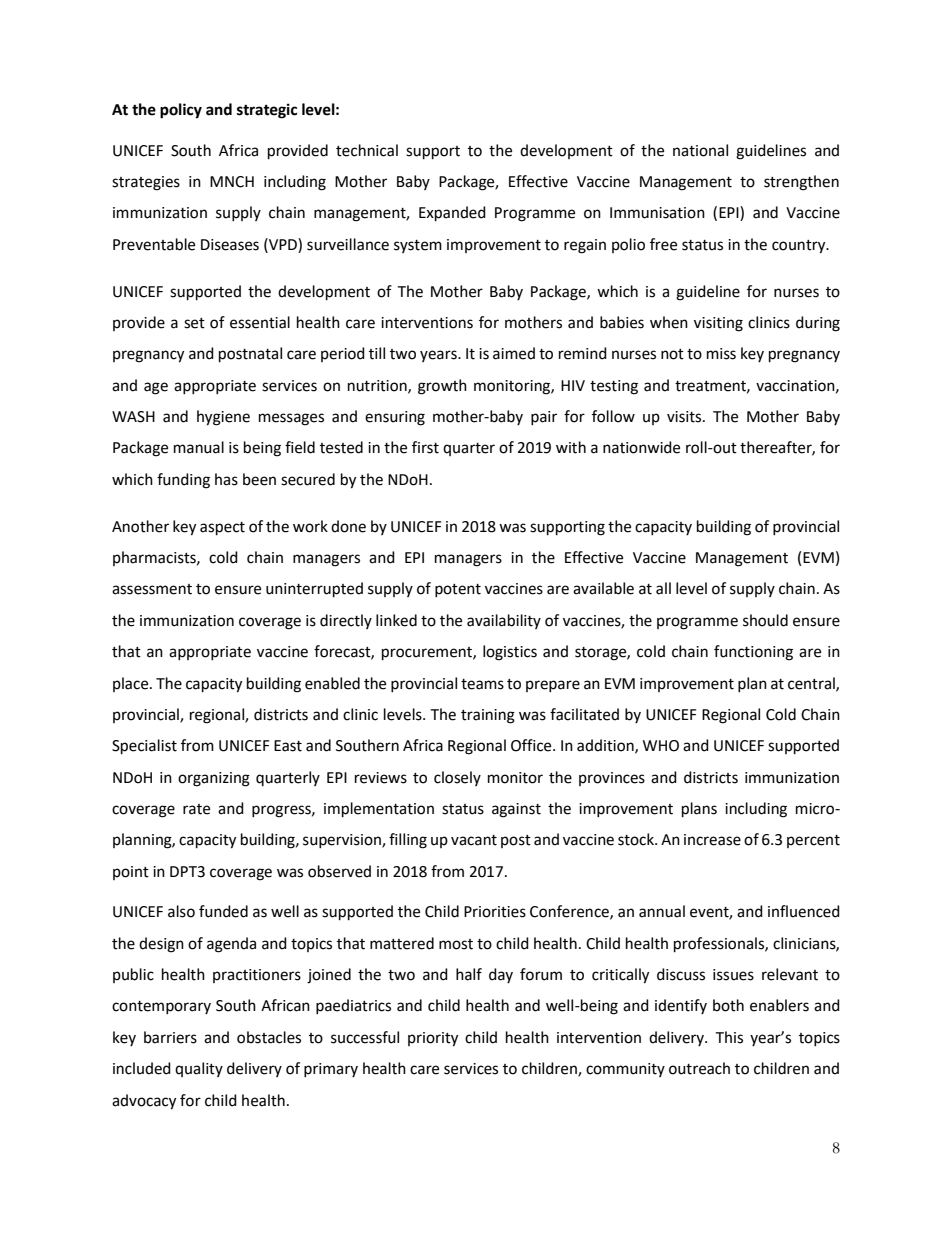 The width and height of the image is (952, 1233). Describe the element at coordinates (458, 590) in the image. I see `potent` at that location.
